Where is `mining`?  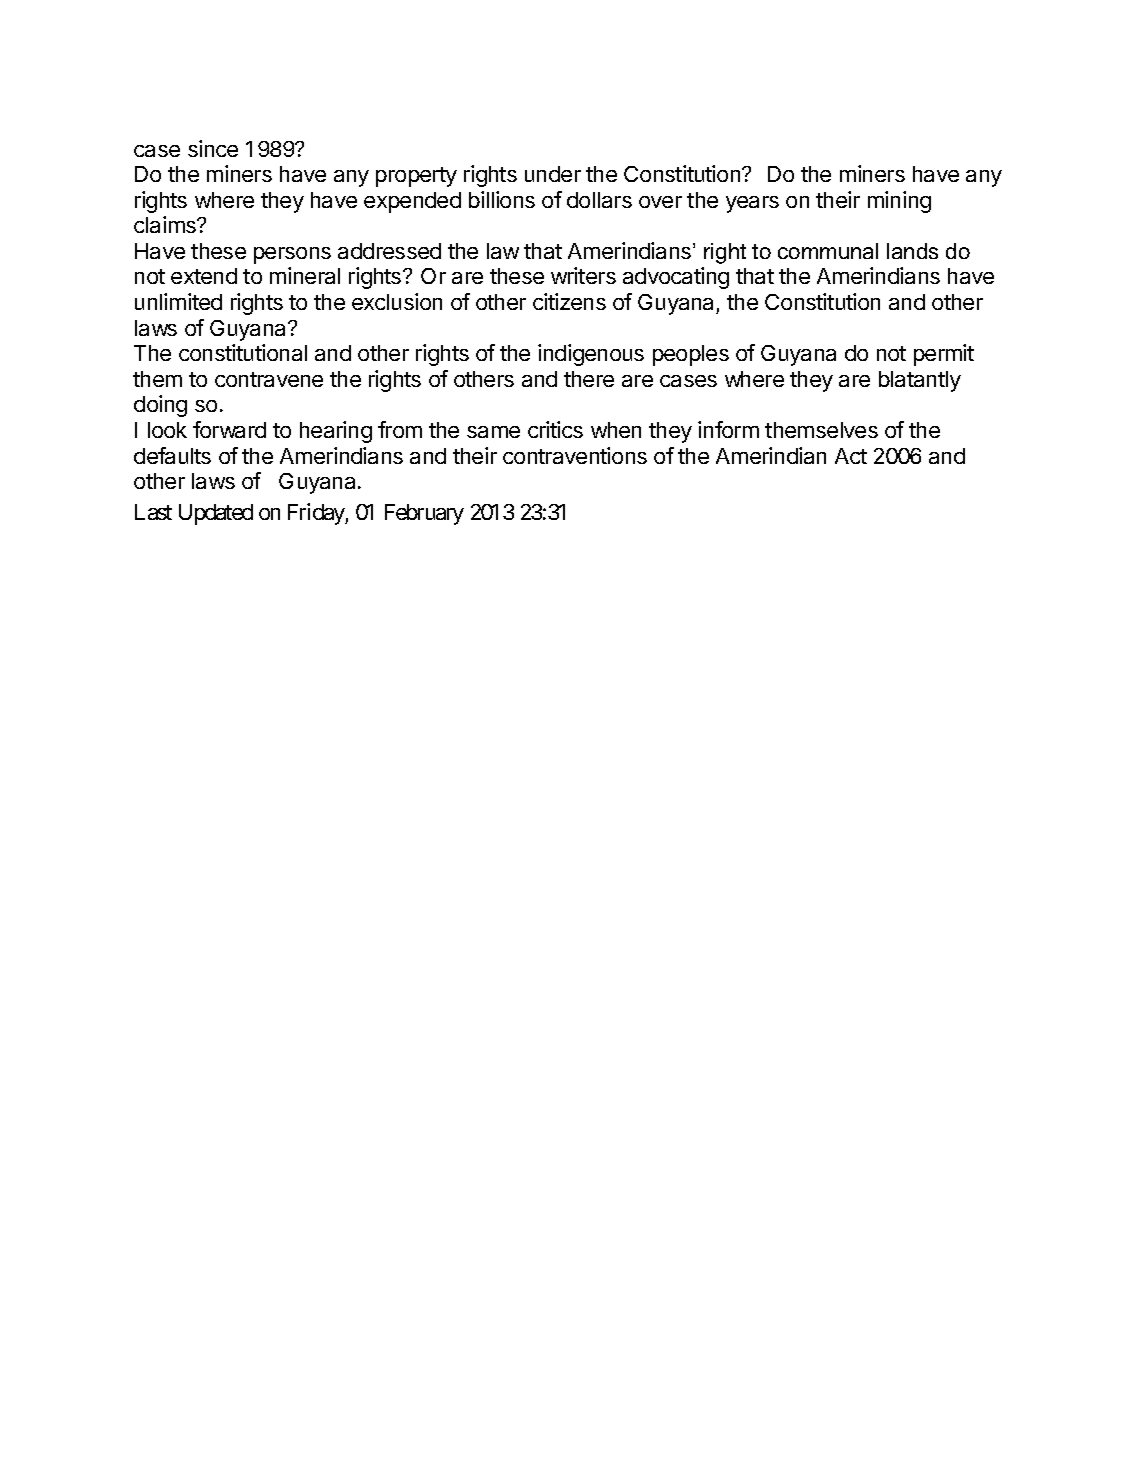
mining is located at coordinates (899, 202).
